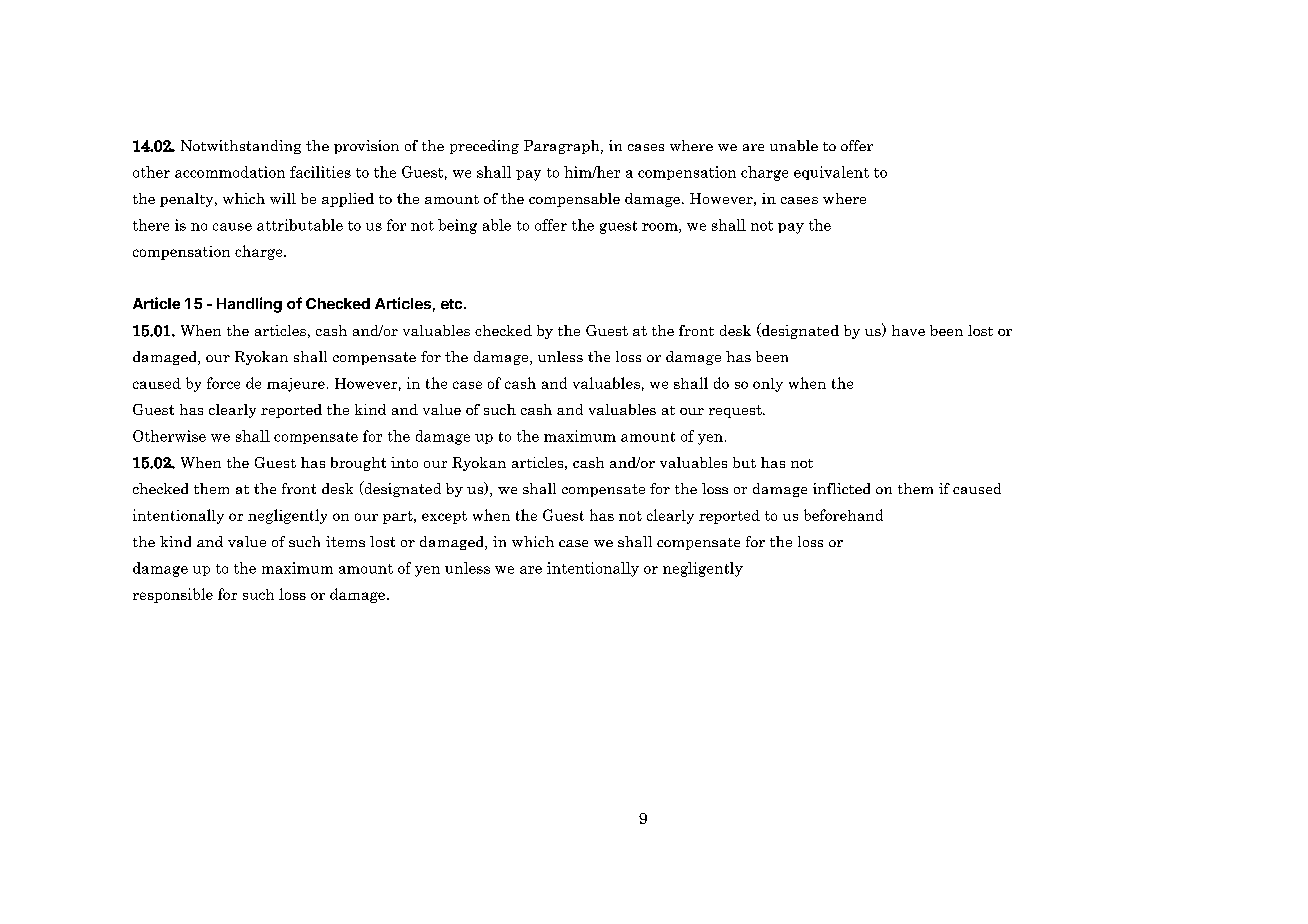  I want to click on equivalent, so click(831, 173).
